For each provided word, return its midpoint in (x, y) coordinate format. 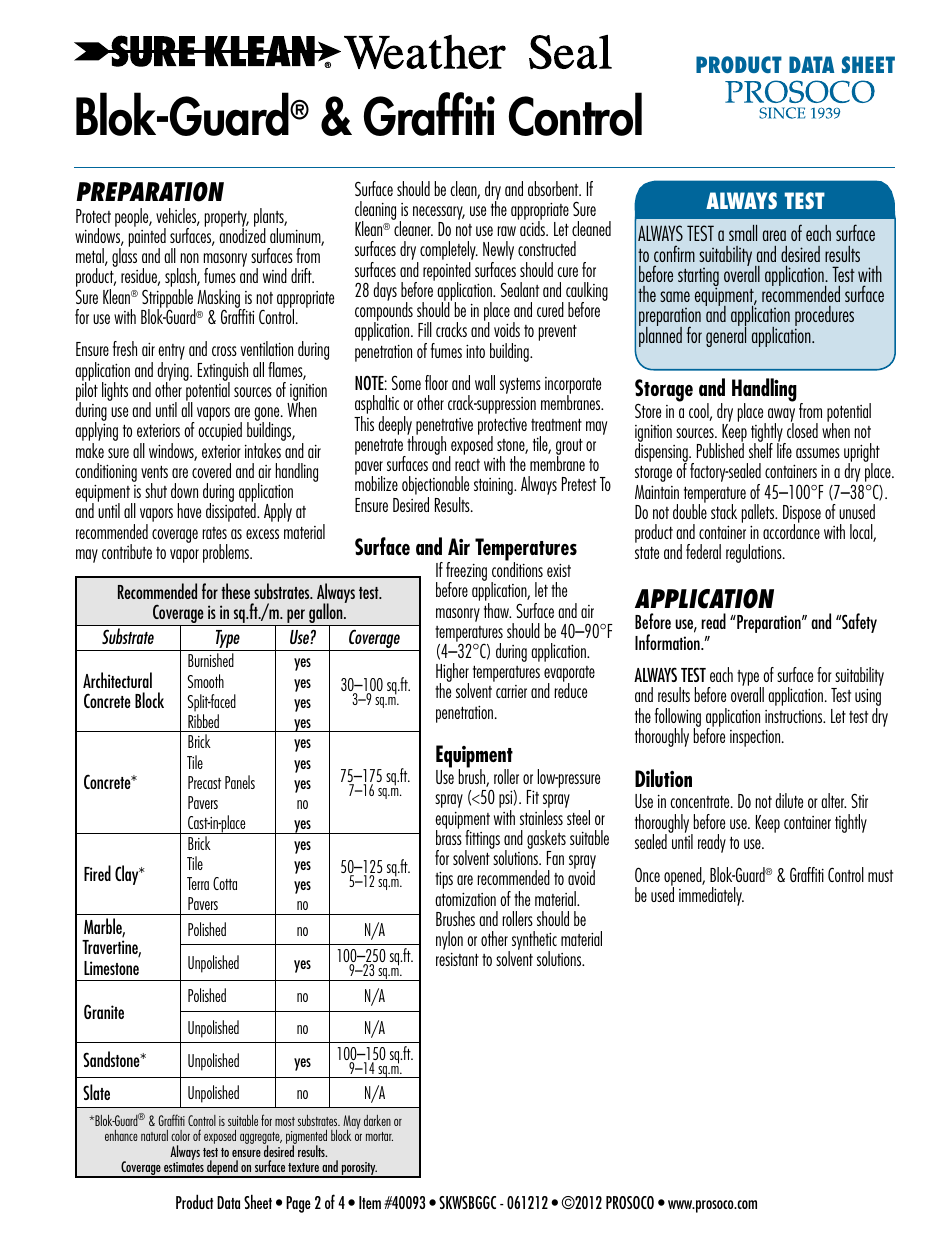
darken (377, 1120)
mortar (379, 1136)
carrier (511, 691)
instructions (795, 716)
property (227, 220)
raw (507, 231)
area (774, 235)
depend (222, 1169)
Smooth (205, 681)
